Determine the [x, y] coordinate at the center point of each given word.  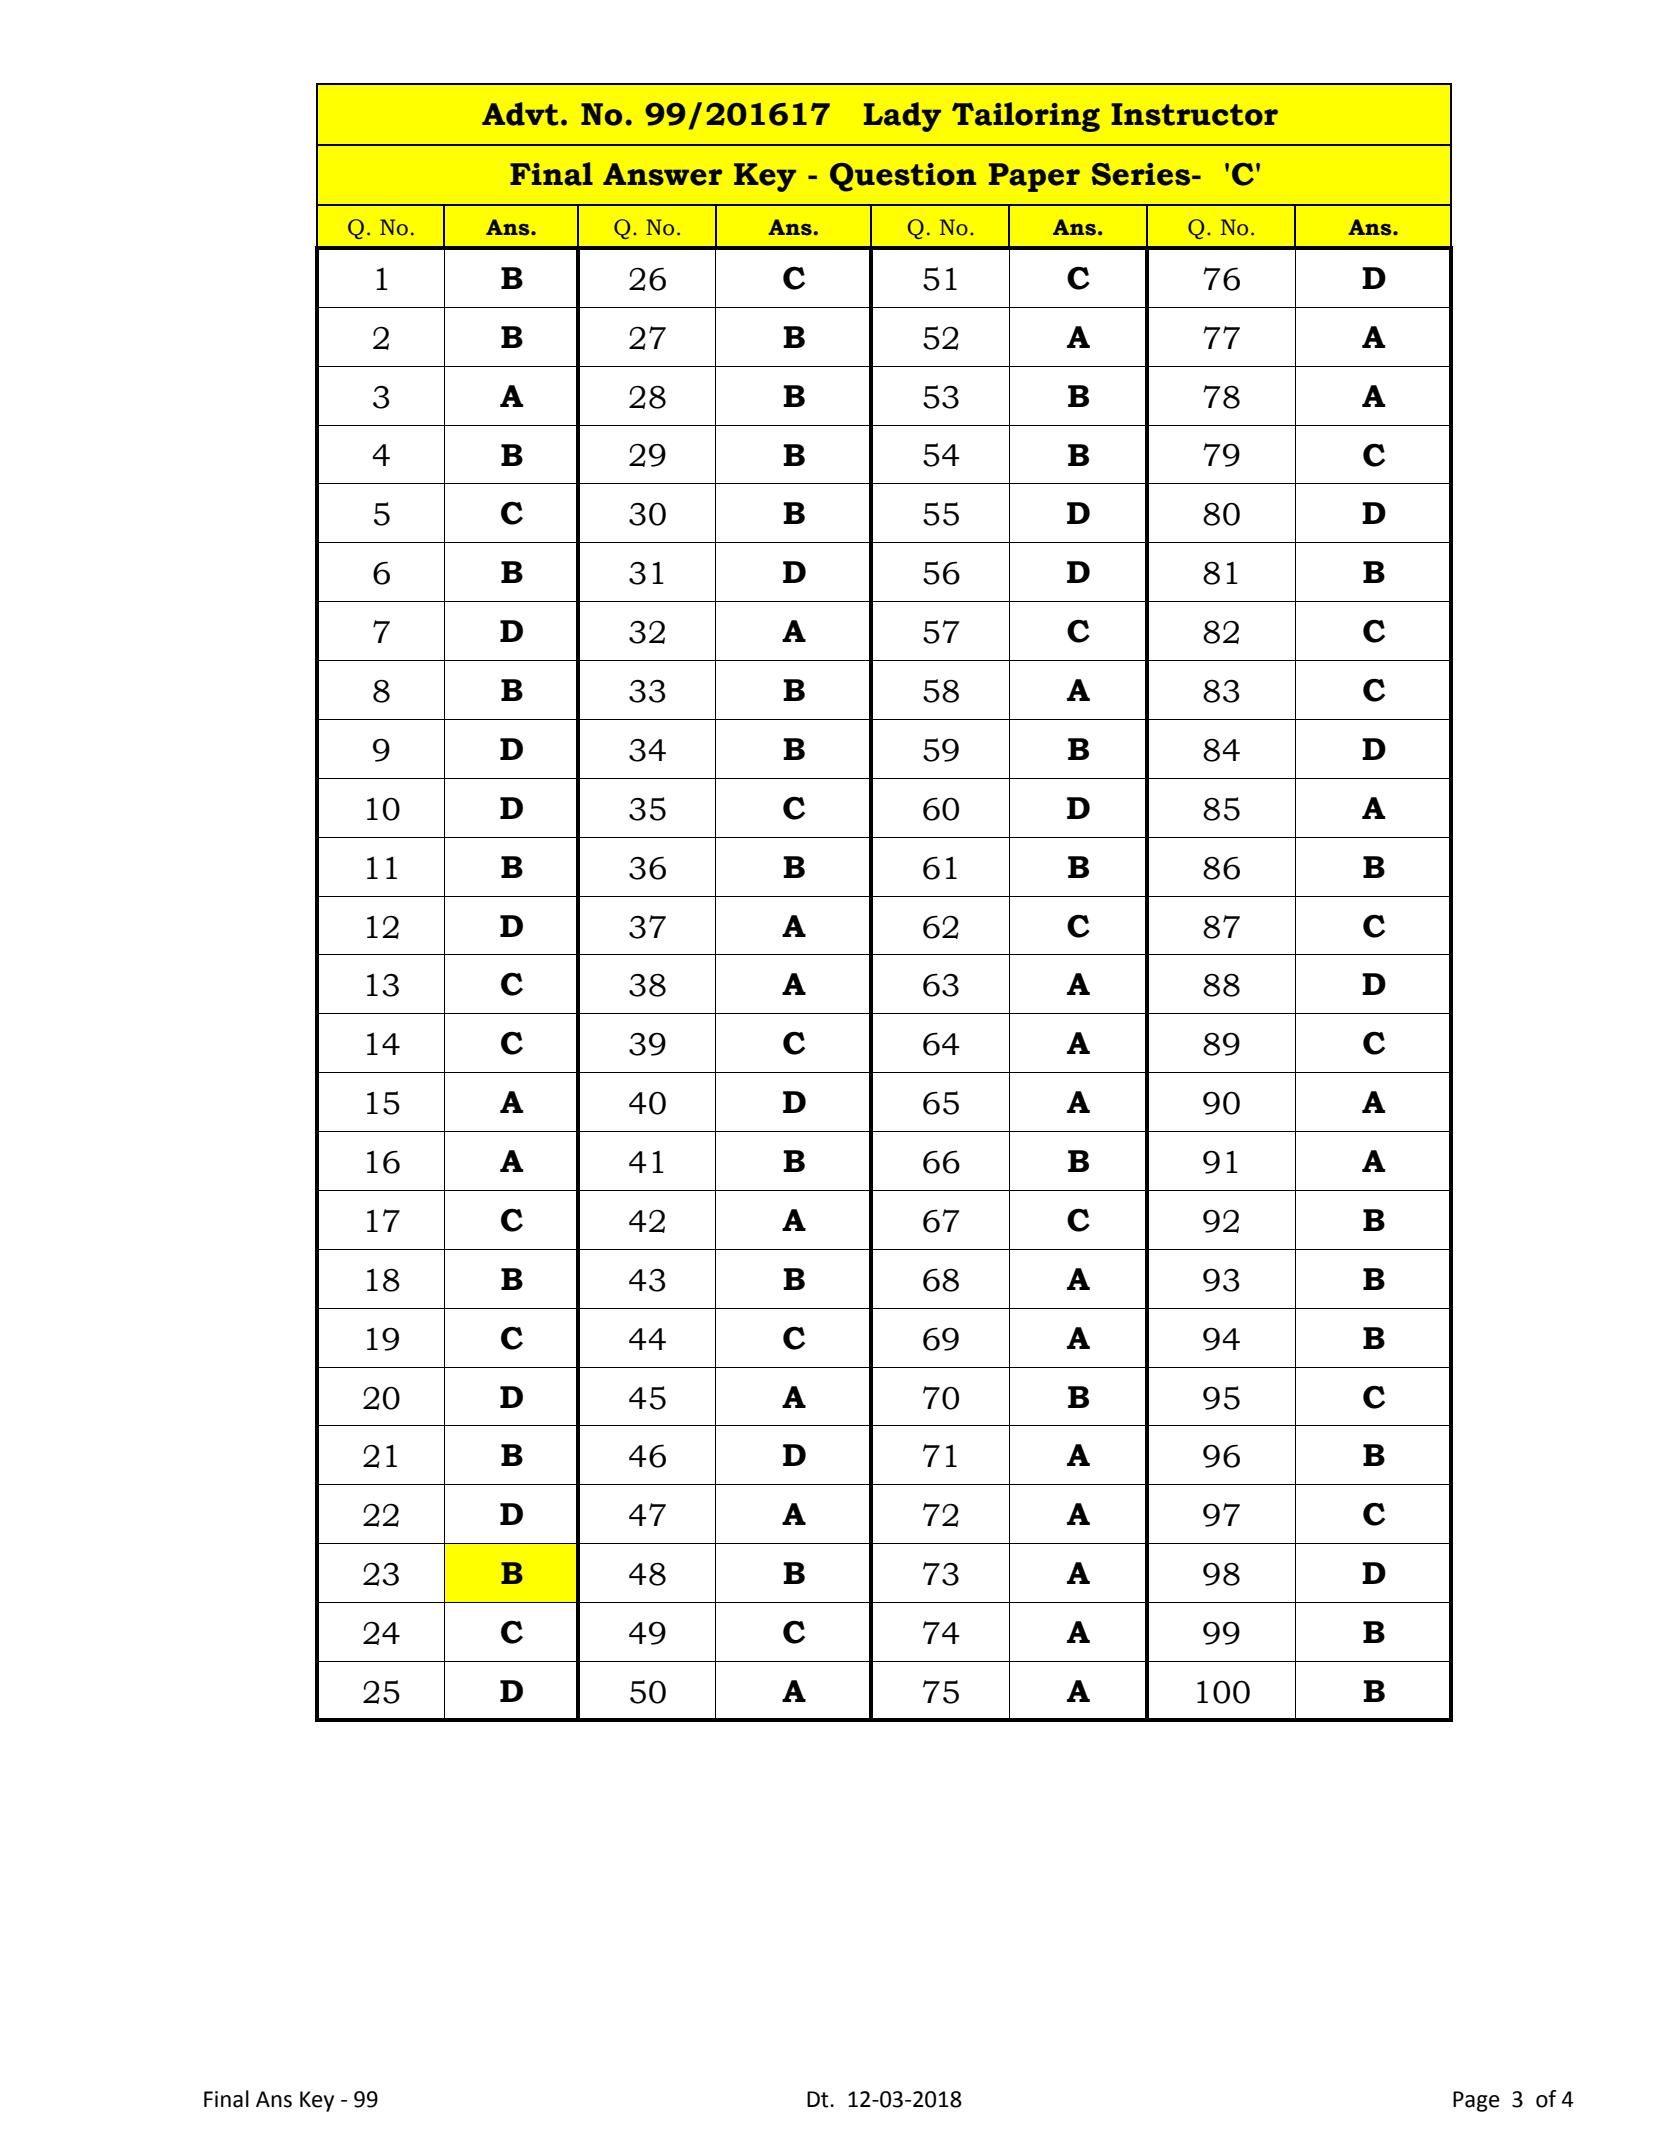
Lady [902, 117]
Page [1476, 2101]
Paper [1034, 177]
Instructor [1194, 114]
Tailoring [1026, 117]
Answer [662, 174]
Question [903, 177]
